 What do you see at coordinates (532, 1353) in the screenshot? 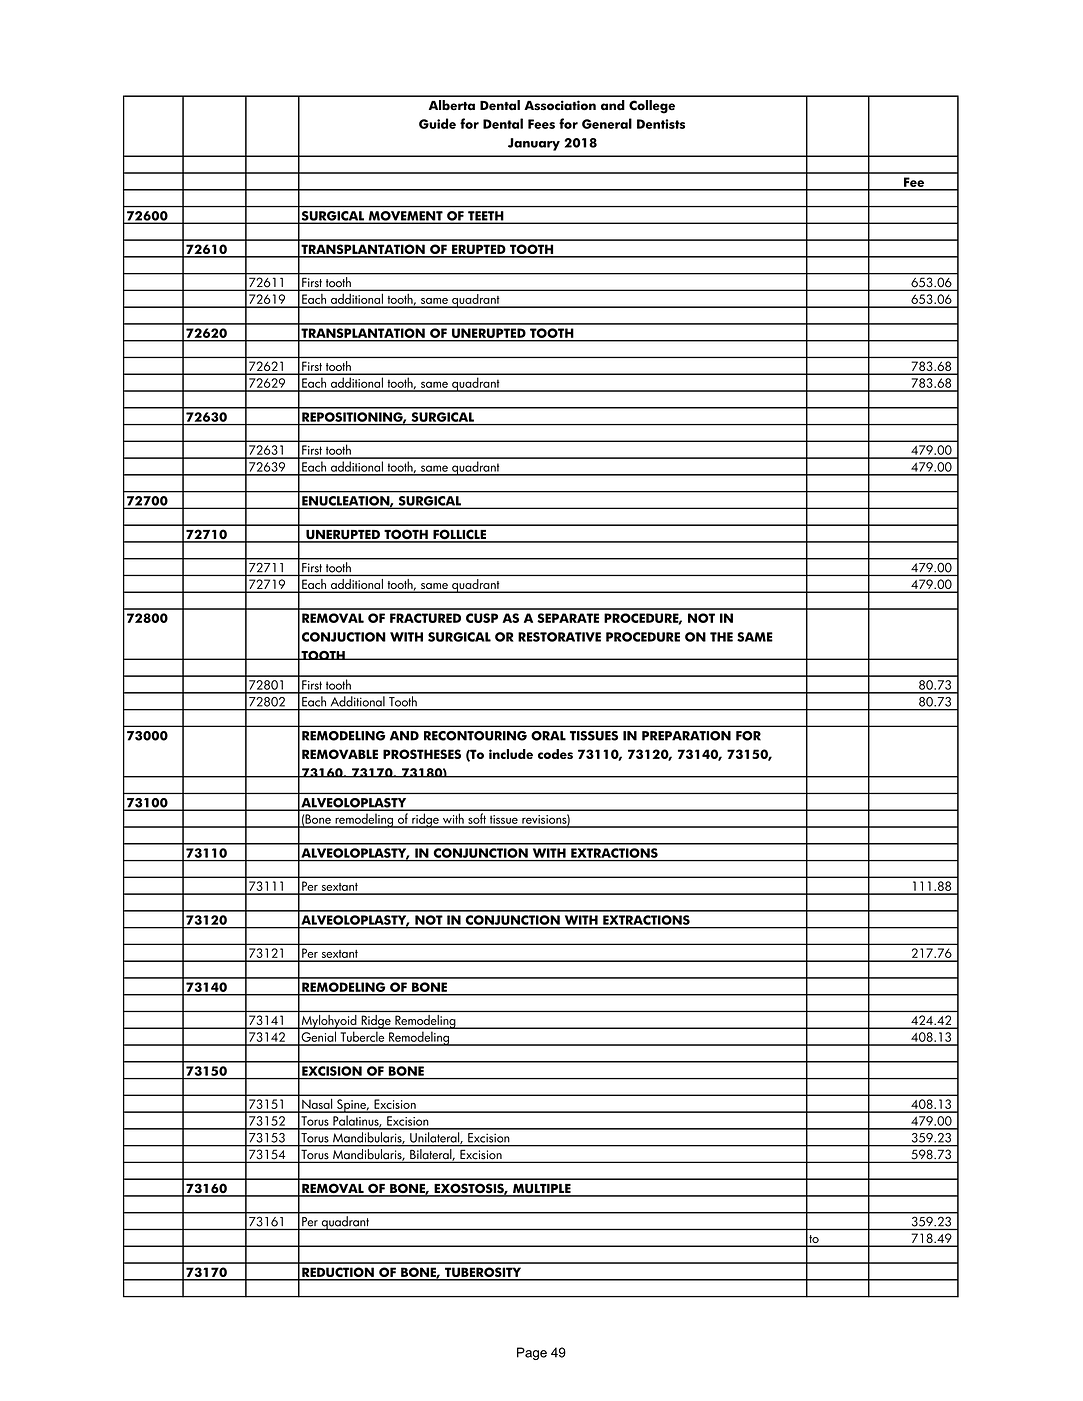
I see `Page` at bounding box center [532, 1353].
